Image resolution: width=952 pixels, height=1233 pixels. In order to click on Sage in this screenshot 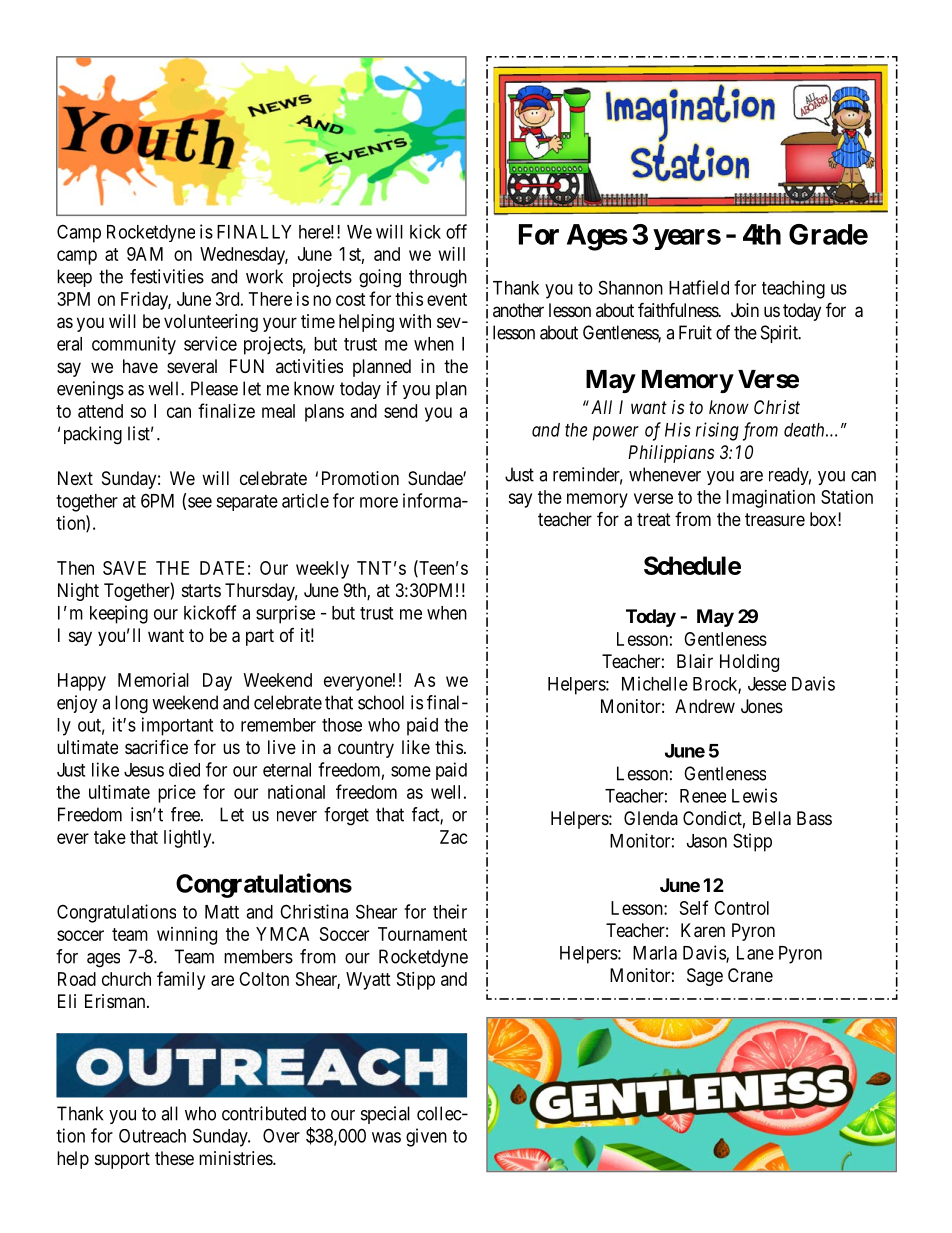, I will do `click(705, 977)`.
